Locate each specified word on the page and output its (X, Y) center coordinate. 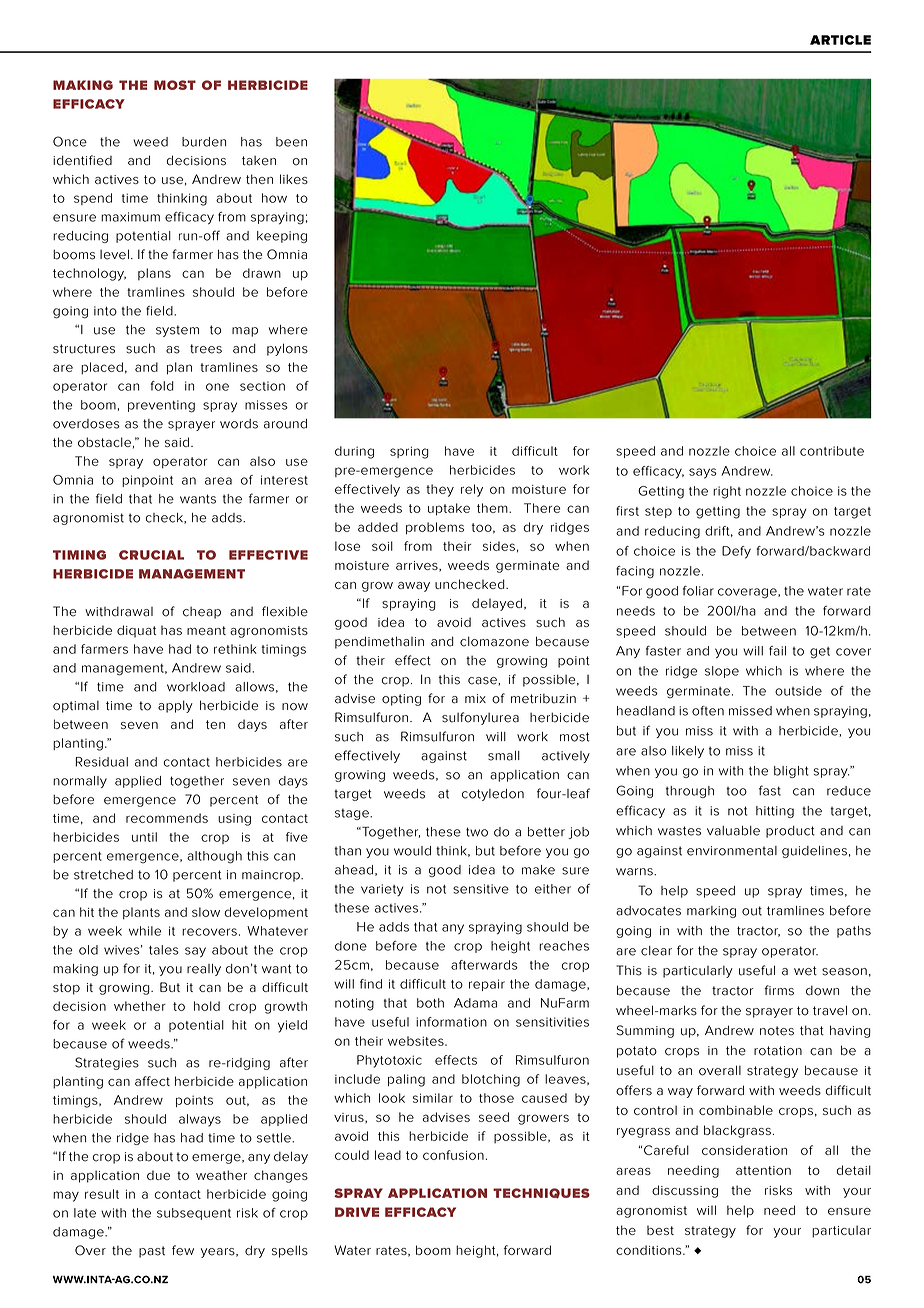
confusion (453, 1155)
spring (409, 452)
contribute (832, 451)
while (145, 931)
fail (777, 651)
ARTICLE (840, 40)
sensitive (481, 889)
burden (204, 142)
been (291, 142)
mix (475, 698)
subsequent (194, 1214)
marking (711, 912)
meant (206, 630)
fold (162, 386)
